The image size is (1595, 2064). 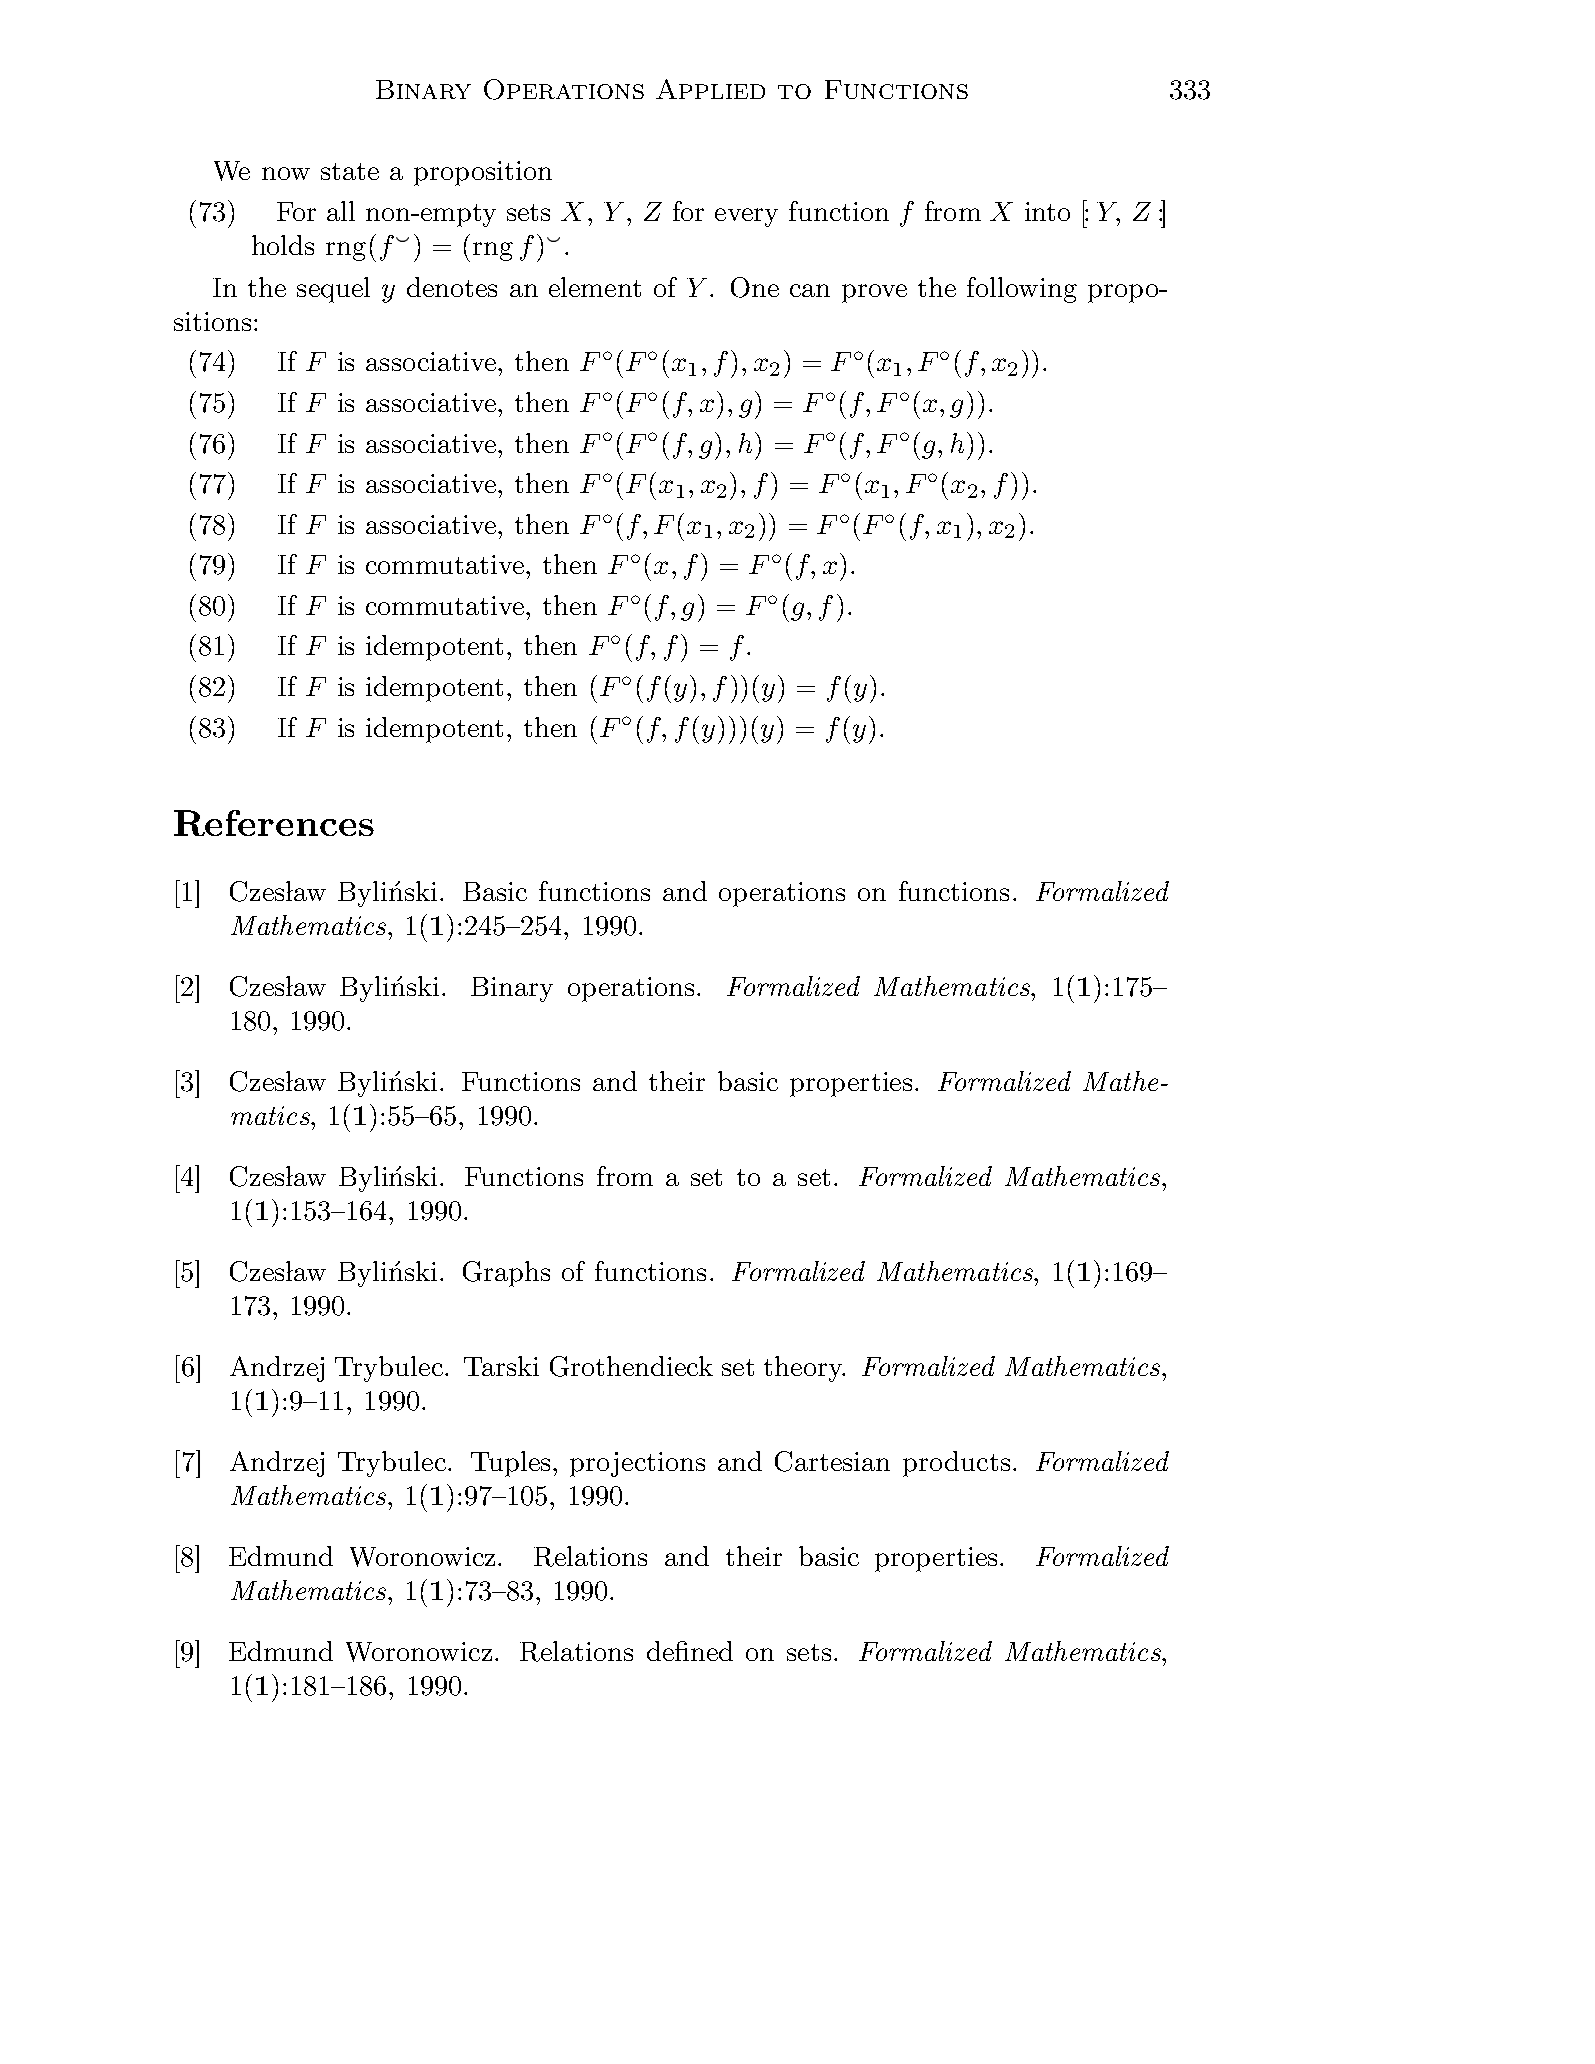 What do you see at coordinates (804, 1369) in the screenshot?
I see `theory` at bounding box center [804, 1369].
